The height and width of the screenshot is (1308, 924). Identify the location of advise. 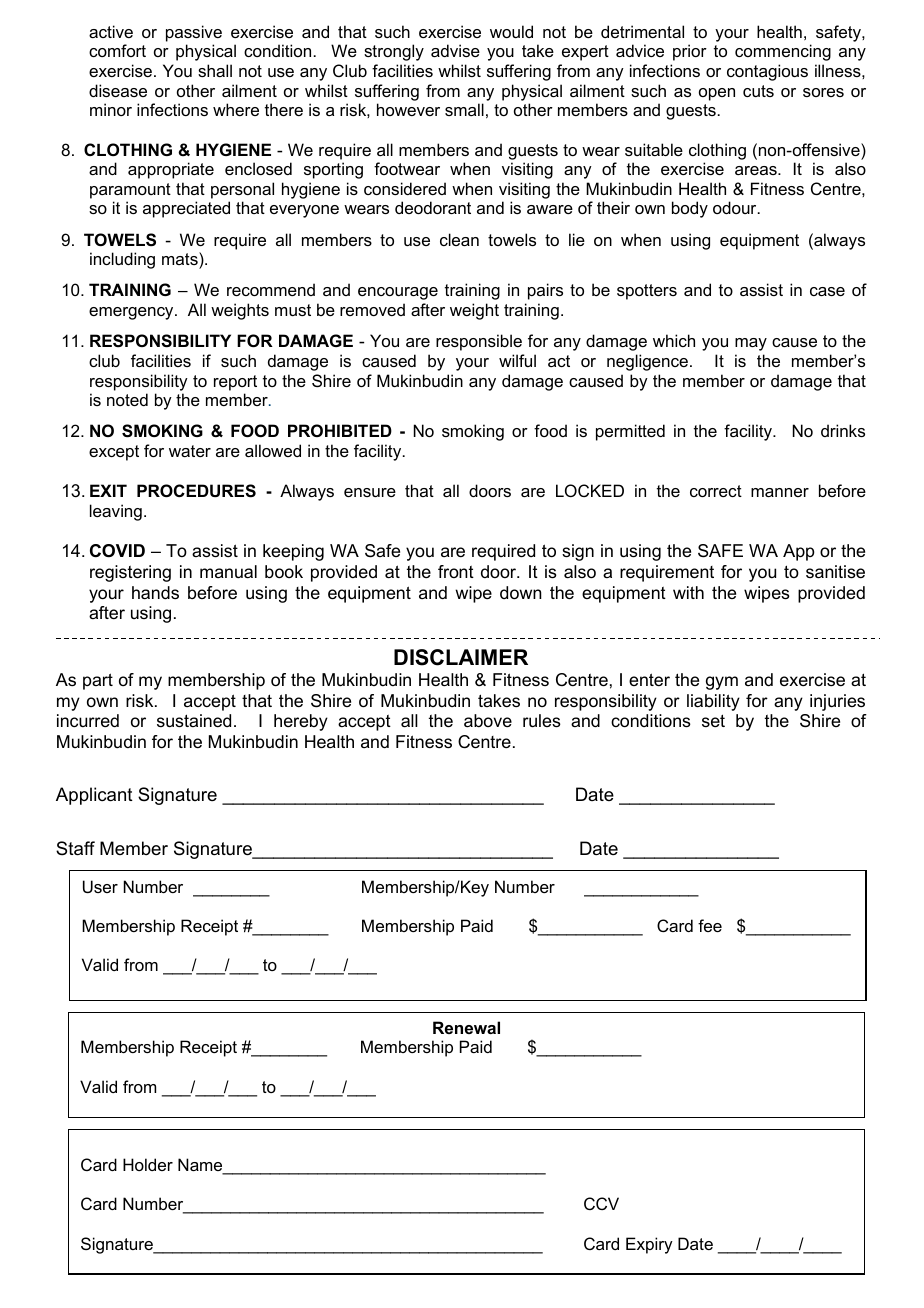
(455, 50).
